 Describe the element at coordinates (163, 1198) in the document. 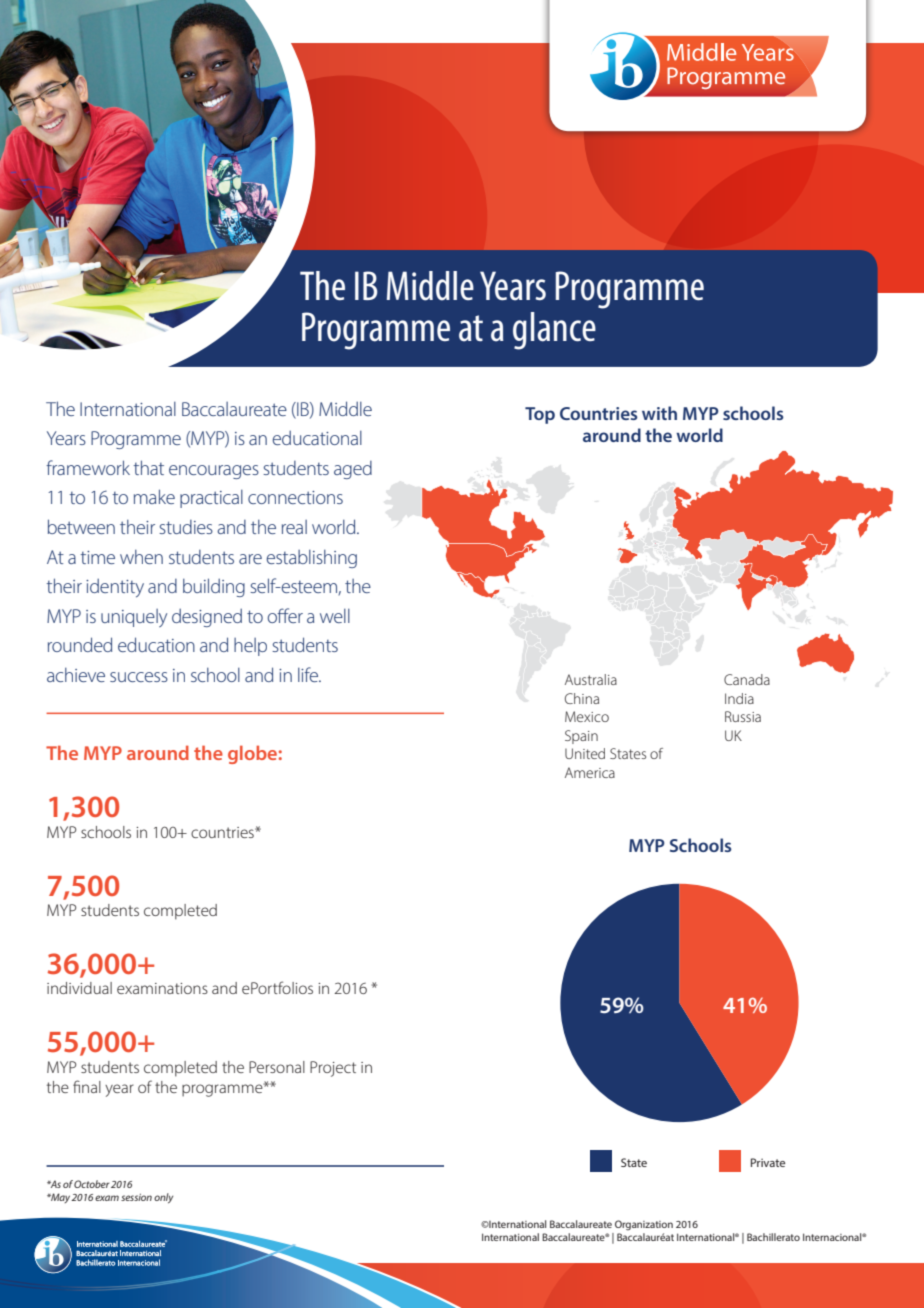

I see `only` at that location.
